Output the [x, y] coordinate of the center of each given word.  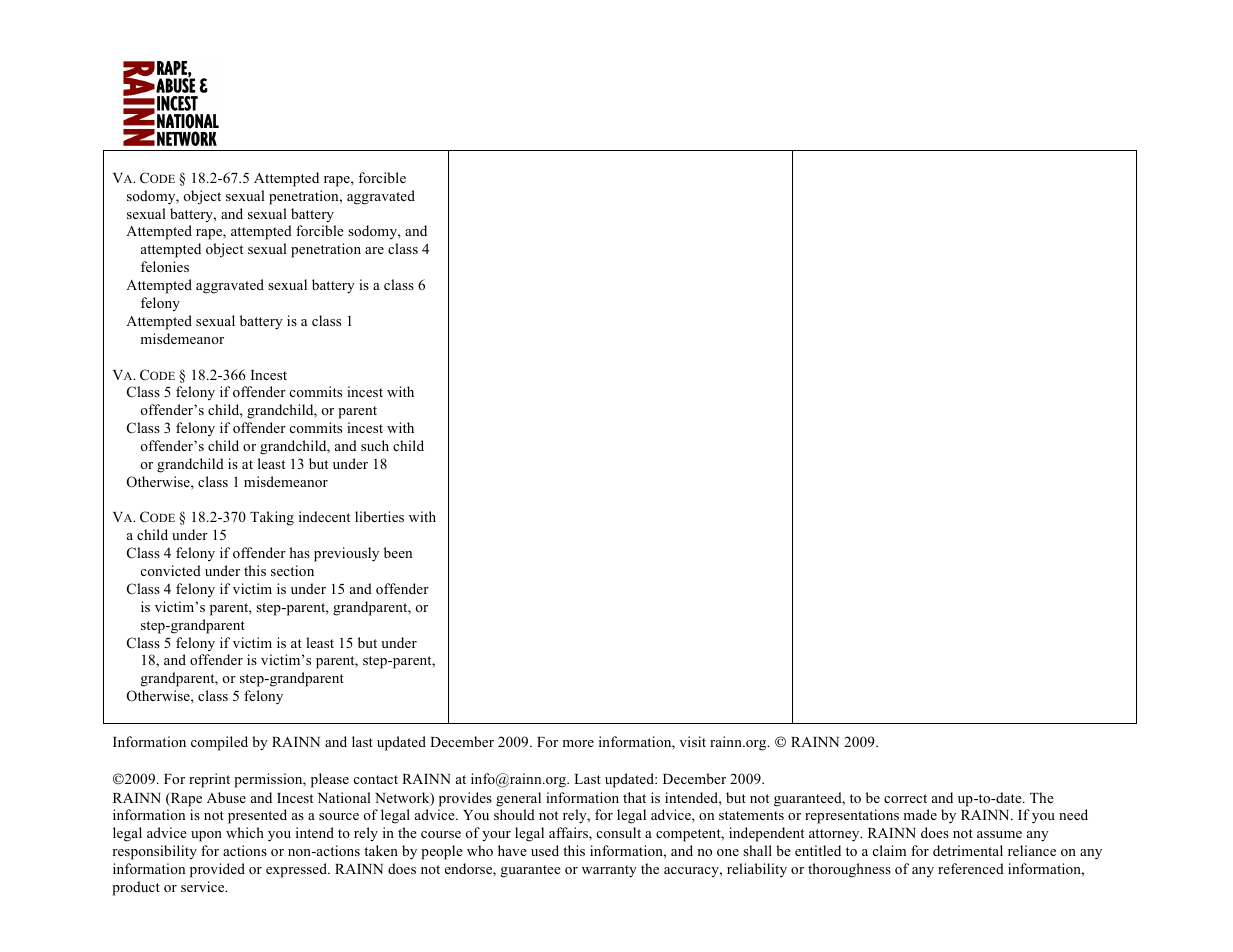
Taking [272, 518]
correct [905, 798]
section [292, 570]
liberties [379, 516]
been [398, 552]
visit [692, 741]
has [299, 552]
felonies [165, 266]
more [578, 743]
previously [346, 554]
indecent [324, 516]
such [375, 445]
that [634, 797]
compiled [219, 743]
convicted [171, 570]
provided [217, 870]
